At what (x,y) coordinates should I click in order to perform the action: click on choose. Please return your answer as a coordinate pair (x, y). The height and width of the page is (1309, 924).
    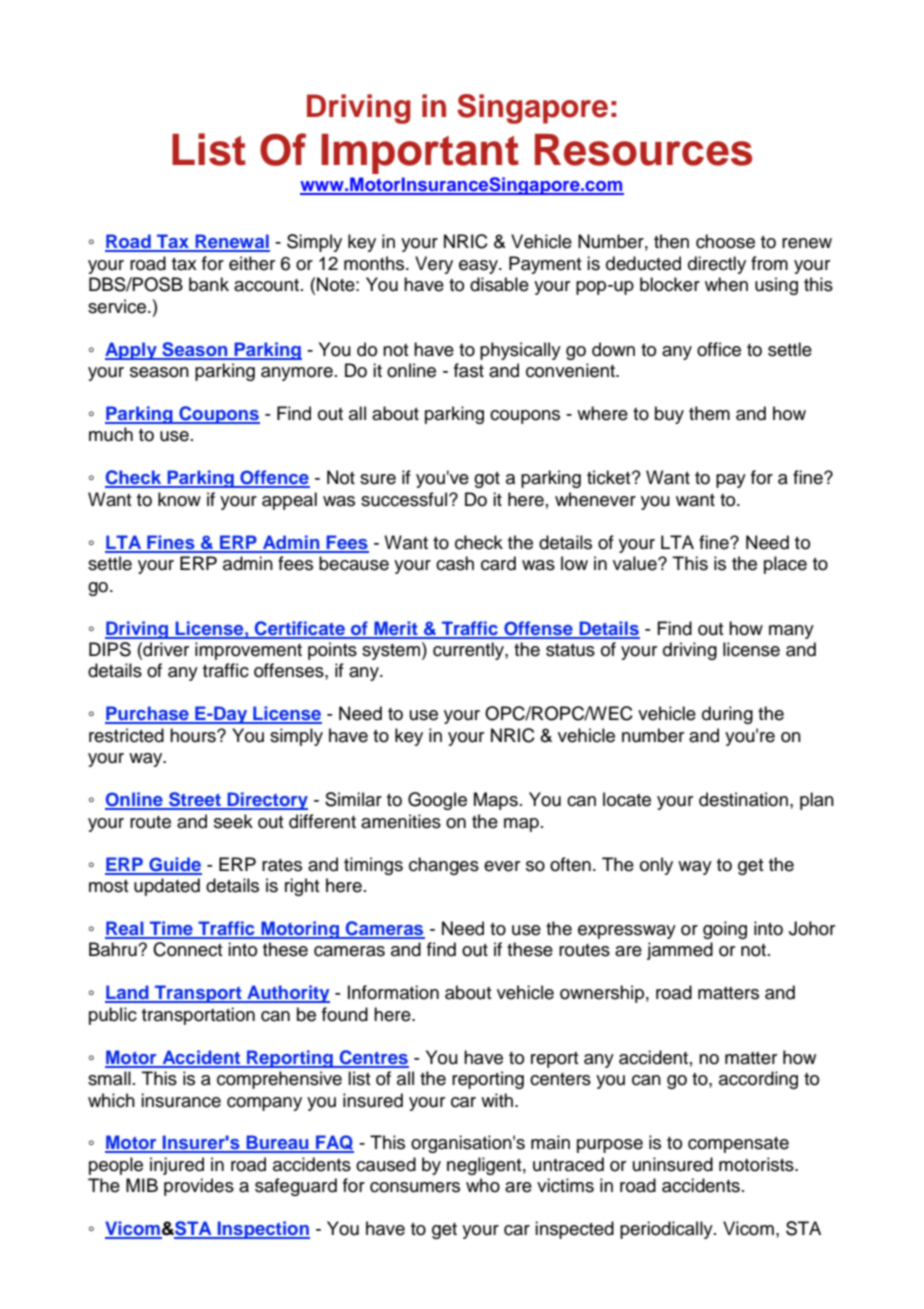
    Looking at the image, I should click on (725, 241).
